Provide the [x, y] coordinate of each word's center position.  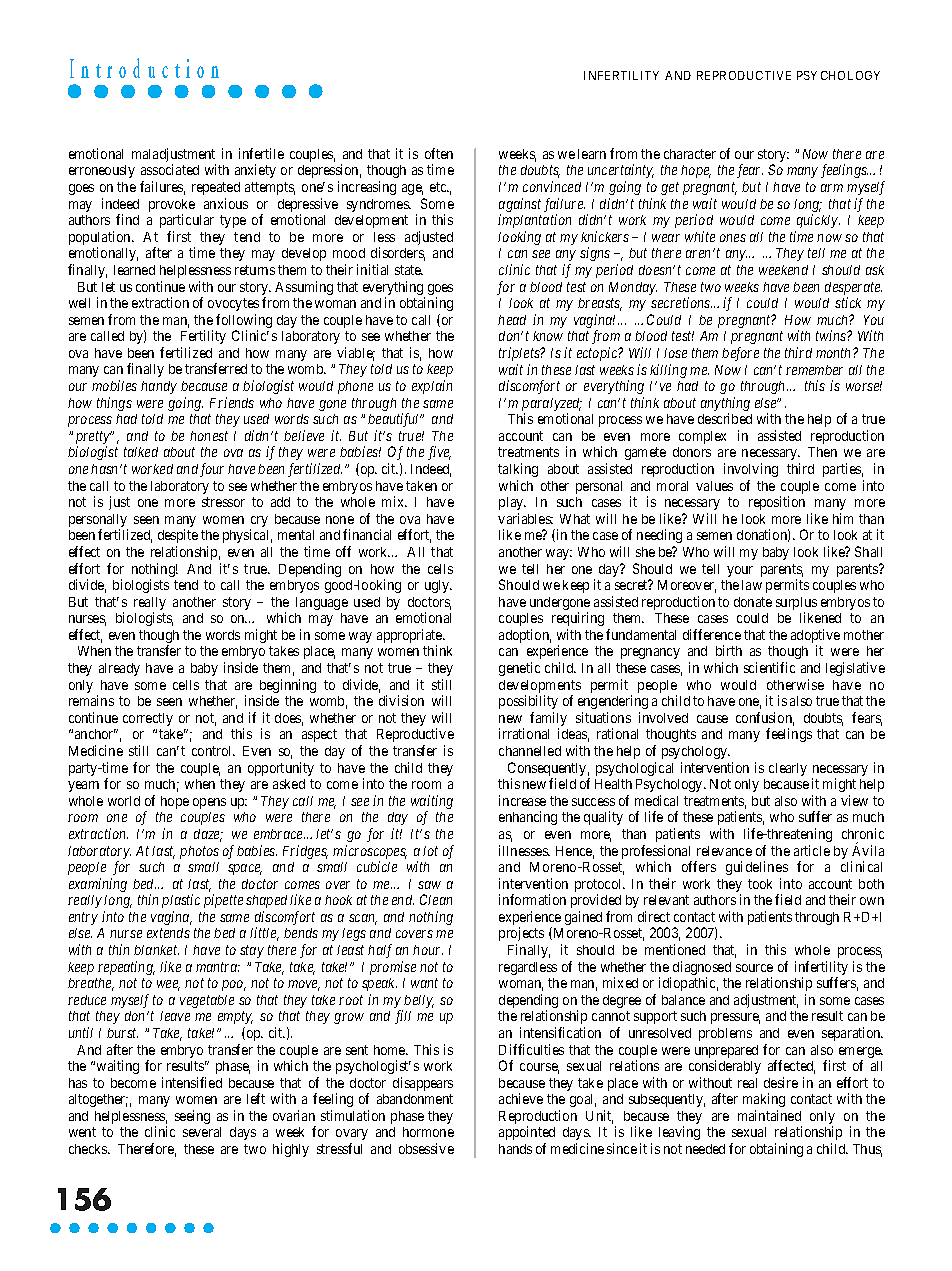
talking [518, 470]
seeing [192, 1117]
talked [141, 452]
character [690, 154]
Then [822, 452]
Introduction [144, 68]
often [439, 153]
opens [209, 803]
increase [522, 800]
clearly [788, 769]
